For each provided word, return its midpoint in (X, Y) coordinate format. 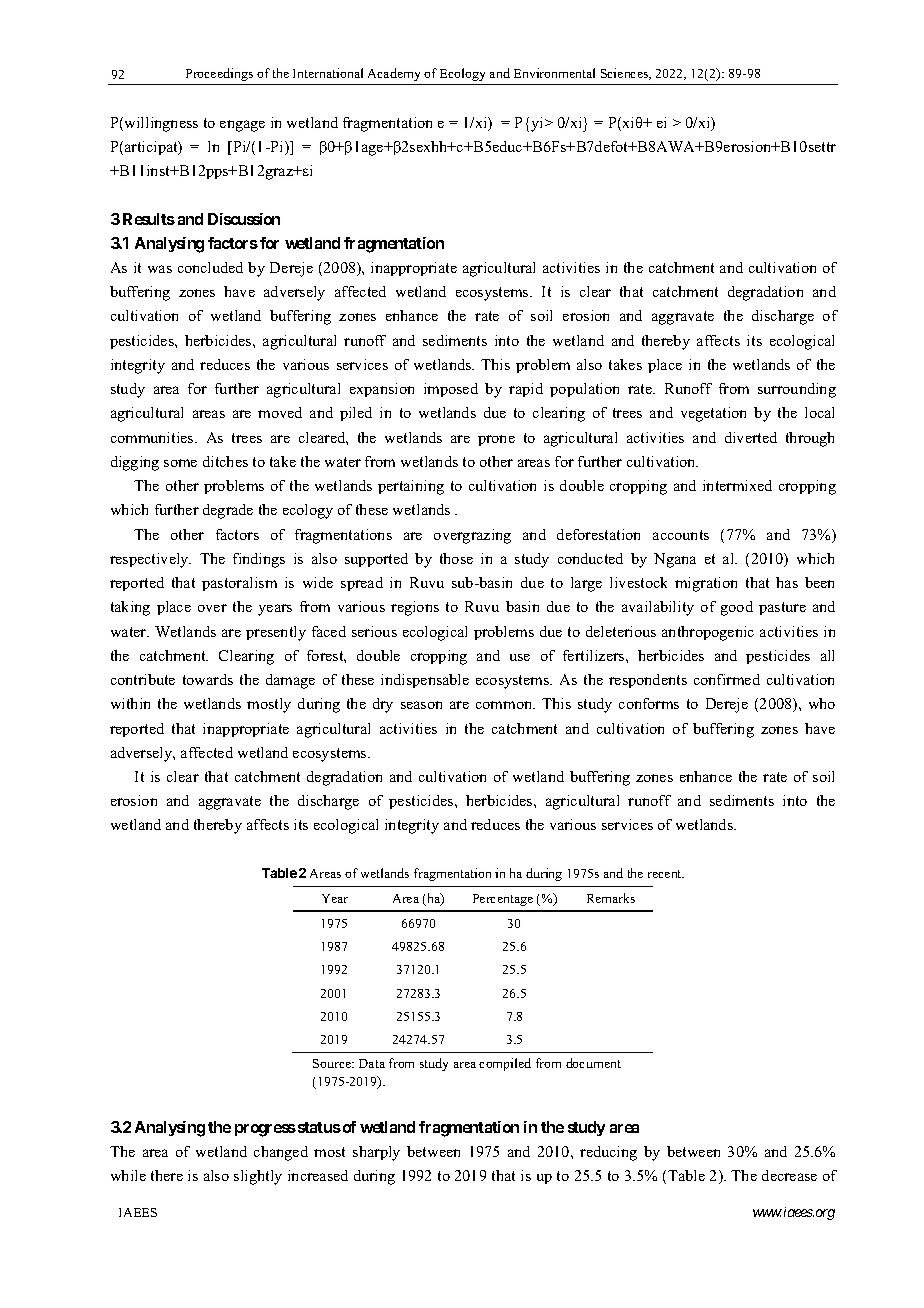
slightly (258, 1177)
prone (496, 440)
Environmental (554, 73)
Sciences (626, 74)
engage (242, 126)
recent (666, 874)
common (505, 705)
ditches (225, 461)
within (130, 703)
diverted (751, 437)
